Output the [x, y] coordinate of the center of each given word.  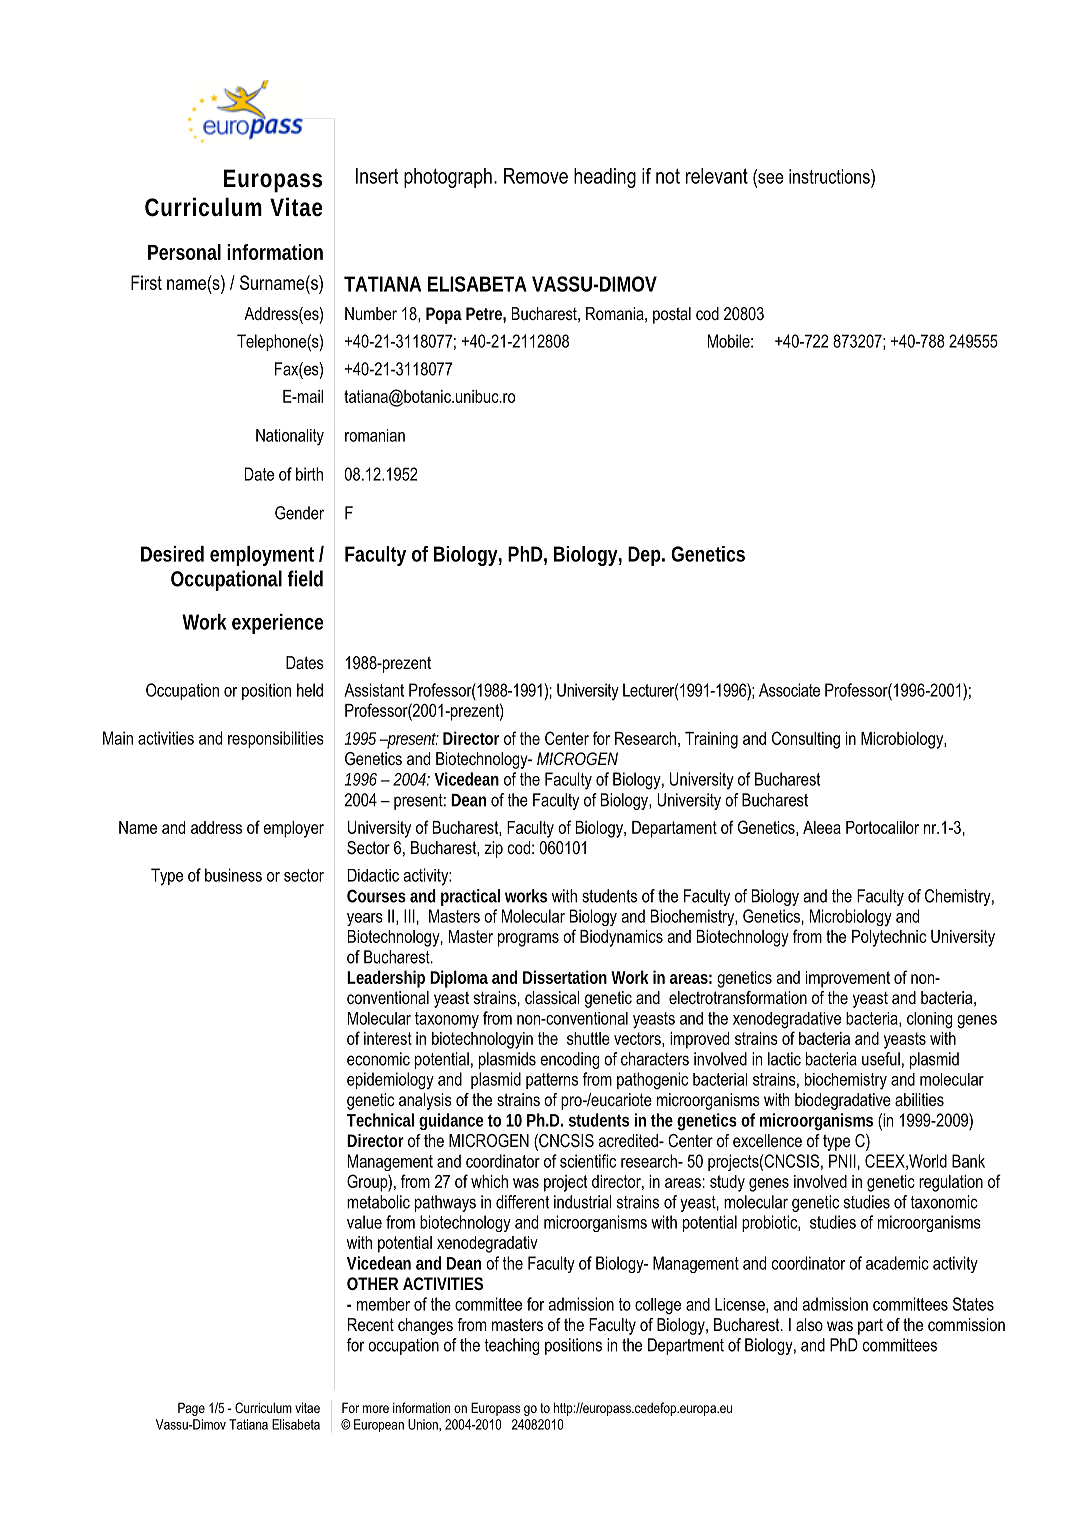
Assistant [374, 690]
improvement [848, 979]
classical [552, 997]
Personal [184, 252]
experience [277, 624]
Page [191, 1409]
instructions [830, 176]
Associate [789, 690]
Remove [536, 176]
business [233, 875]
